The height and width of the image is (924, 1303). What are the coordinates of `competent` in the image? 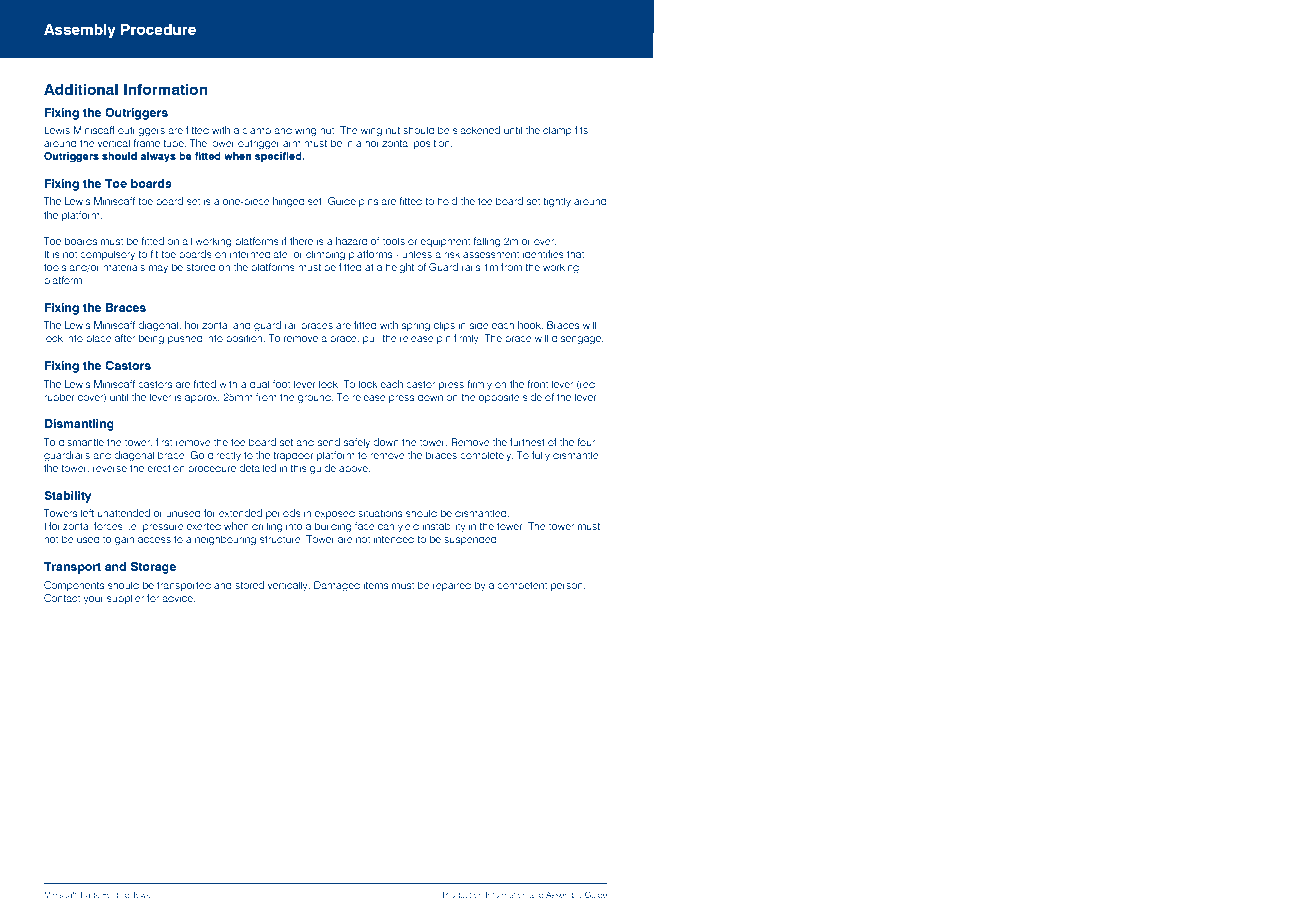 It's located at (522, 586).
